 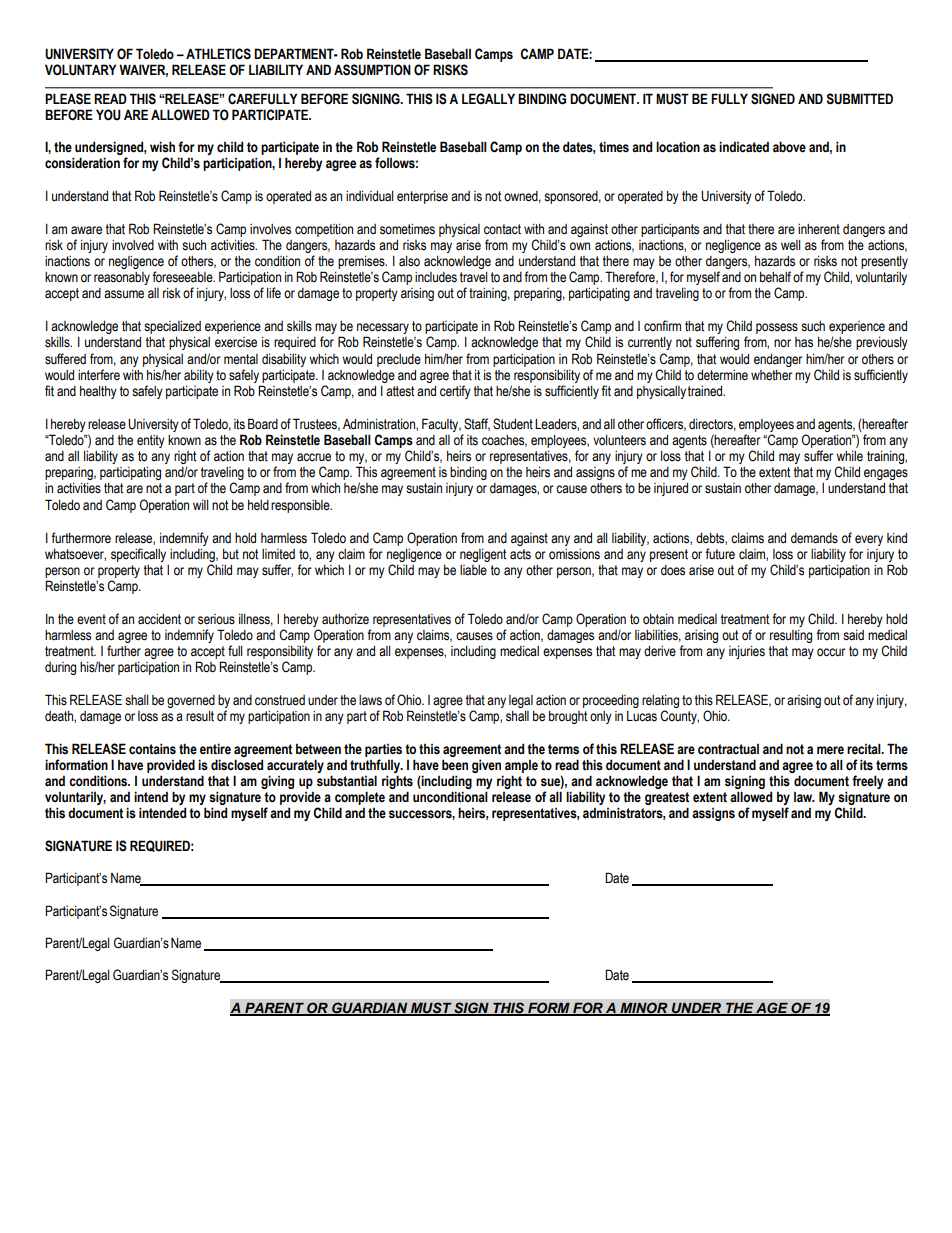 I want to click on MINOR, so click(x=644, y=1008).
